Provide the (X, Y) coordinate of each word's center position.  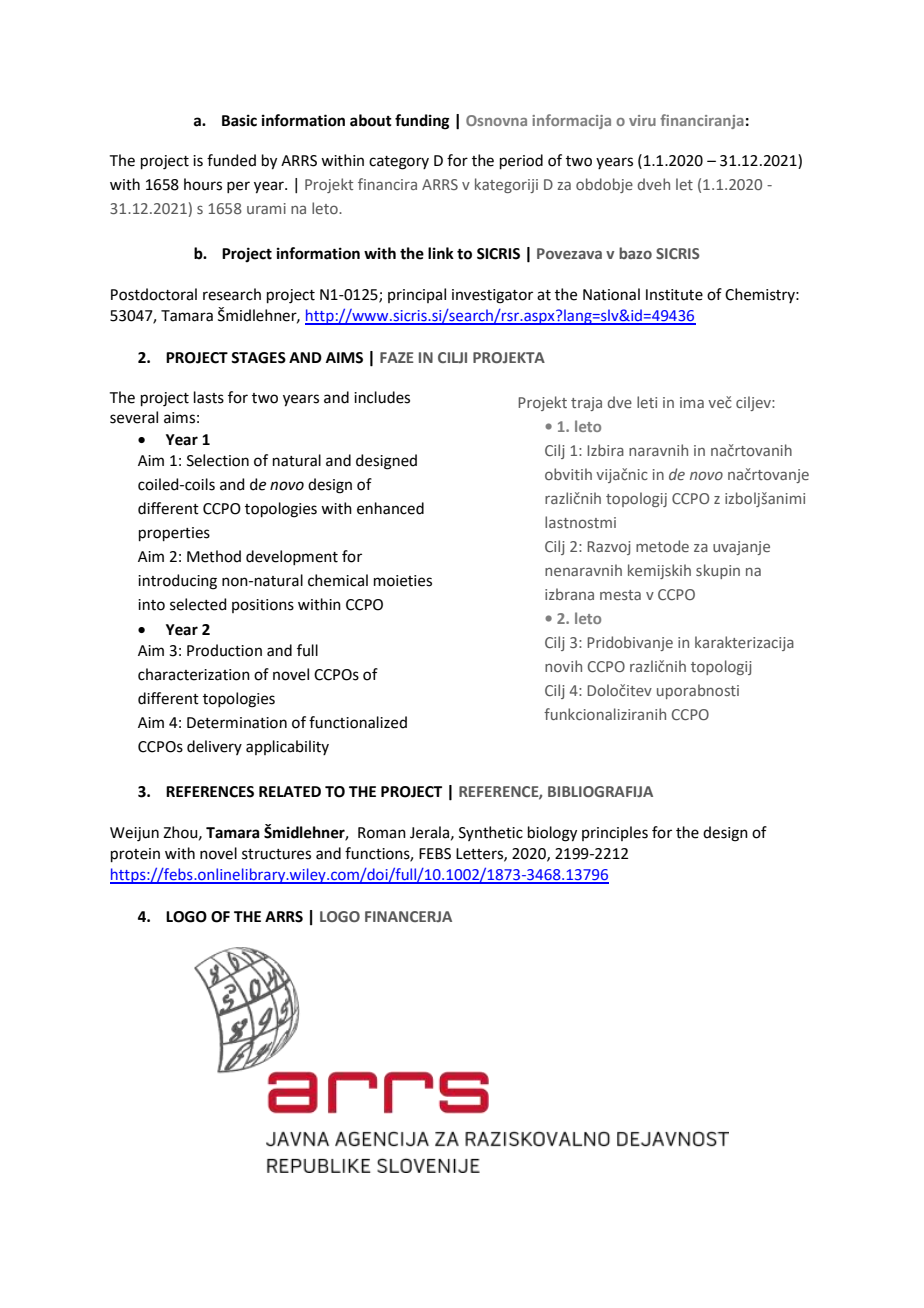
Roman (382, 833)
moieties (403, 581)
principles (615, 833)
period (521, 161)
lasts (209, 397)
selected (198, 604)
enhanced (390, 508)
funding (422, 122)
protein (135, 855)
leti (647, 402)
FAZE (397, 357)
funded (231, 160)
